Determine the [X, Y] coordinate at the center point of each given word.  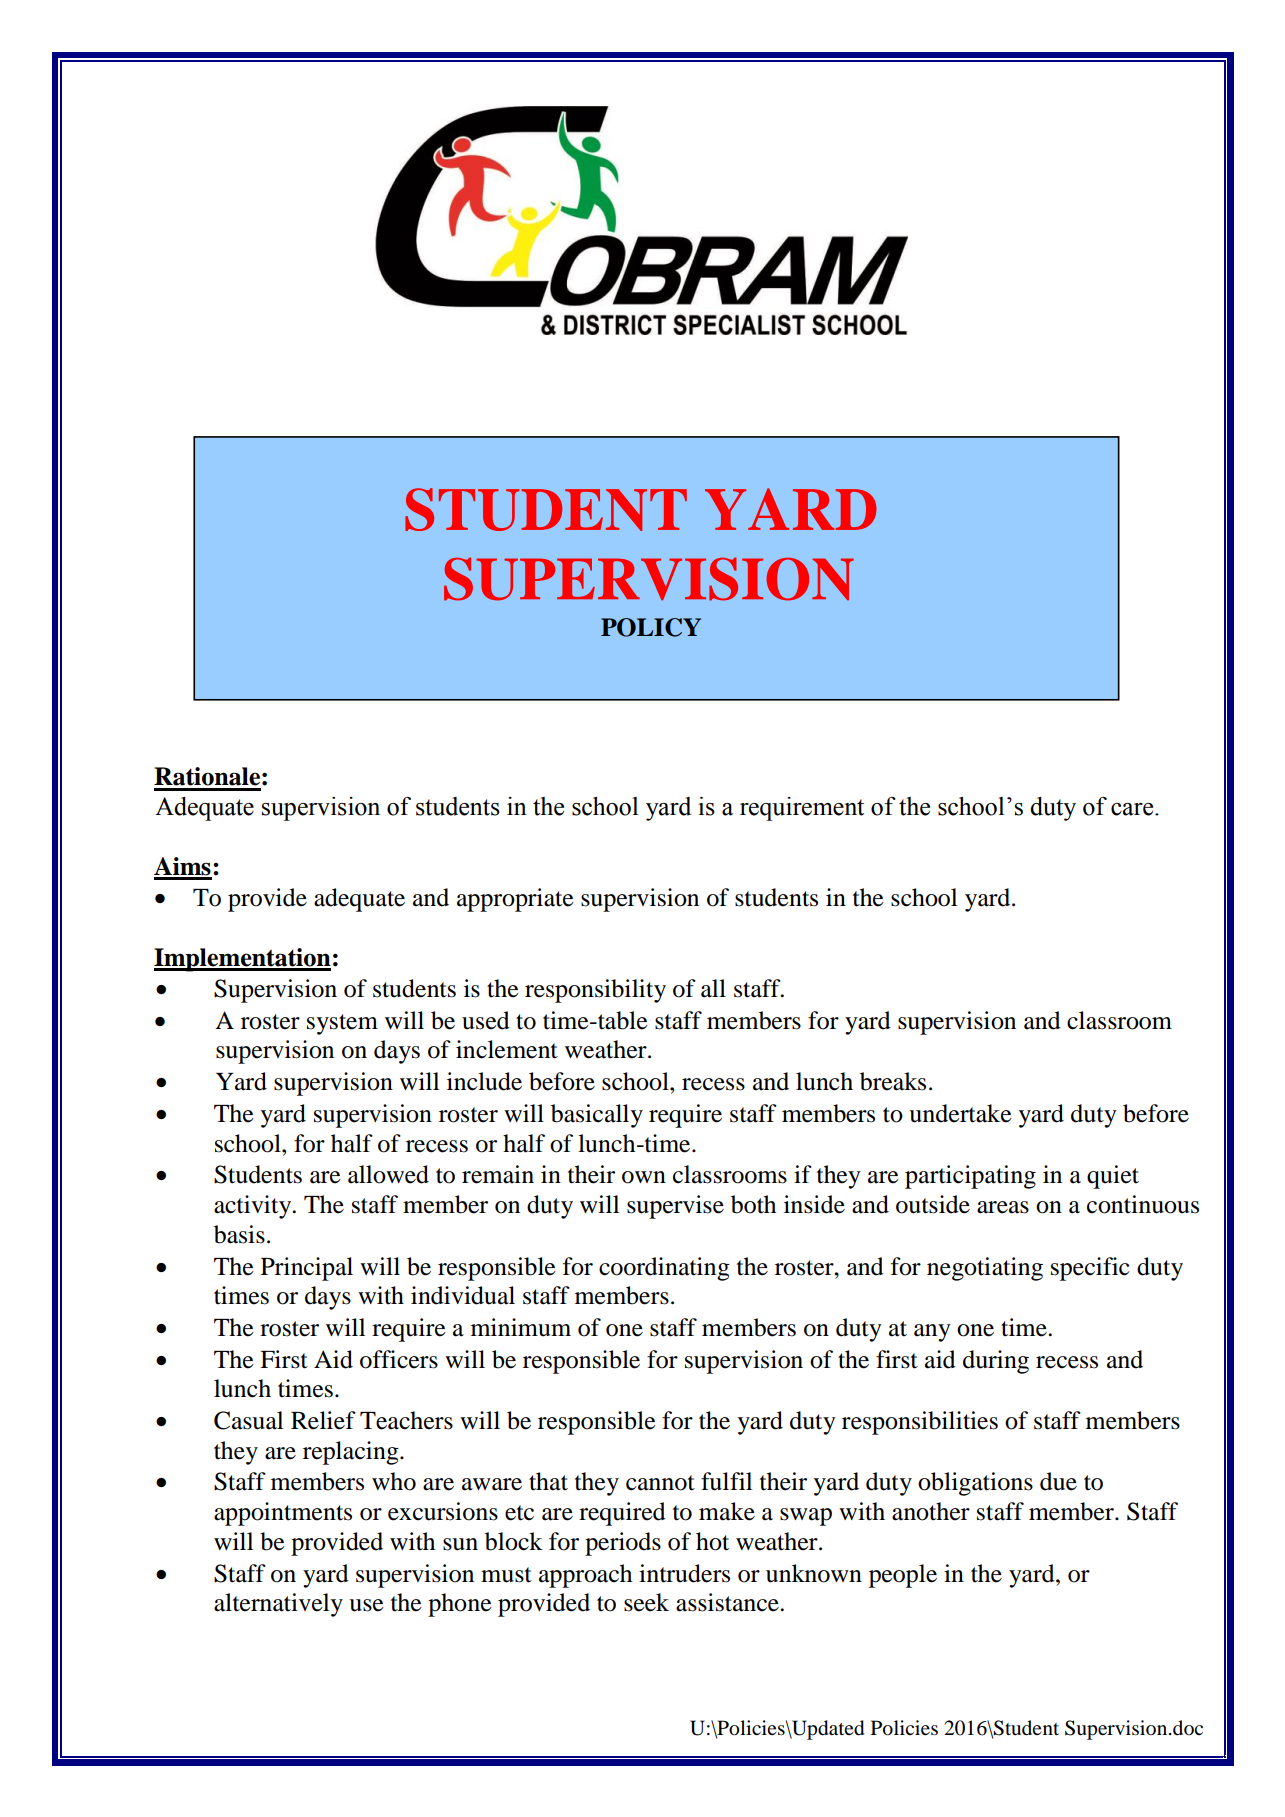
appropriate [515, 900]
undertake [960, 1113]
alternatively [278, 1605]
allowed [388, 1174]
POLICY [651, 627]
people [903, 1576]
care [1133, 809]
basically [597, 1116]
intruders [684, 1573]
